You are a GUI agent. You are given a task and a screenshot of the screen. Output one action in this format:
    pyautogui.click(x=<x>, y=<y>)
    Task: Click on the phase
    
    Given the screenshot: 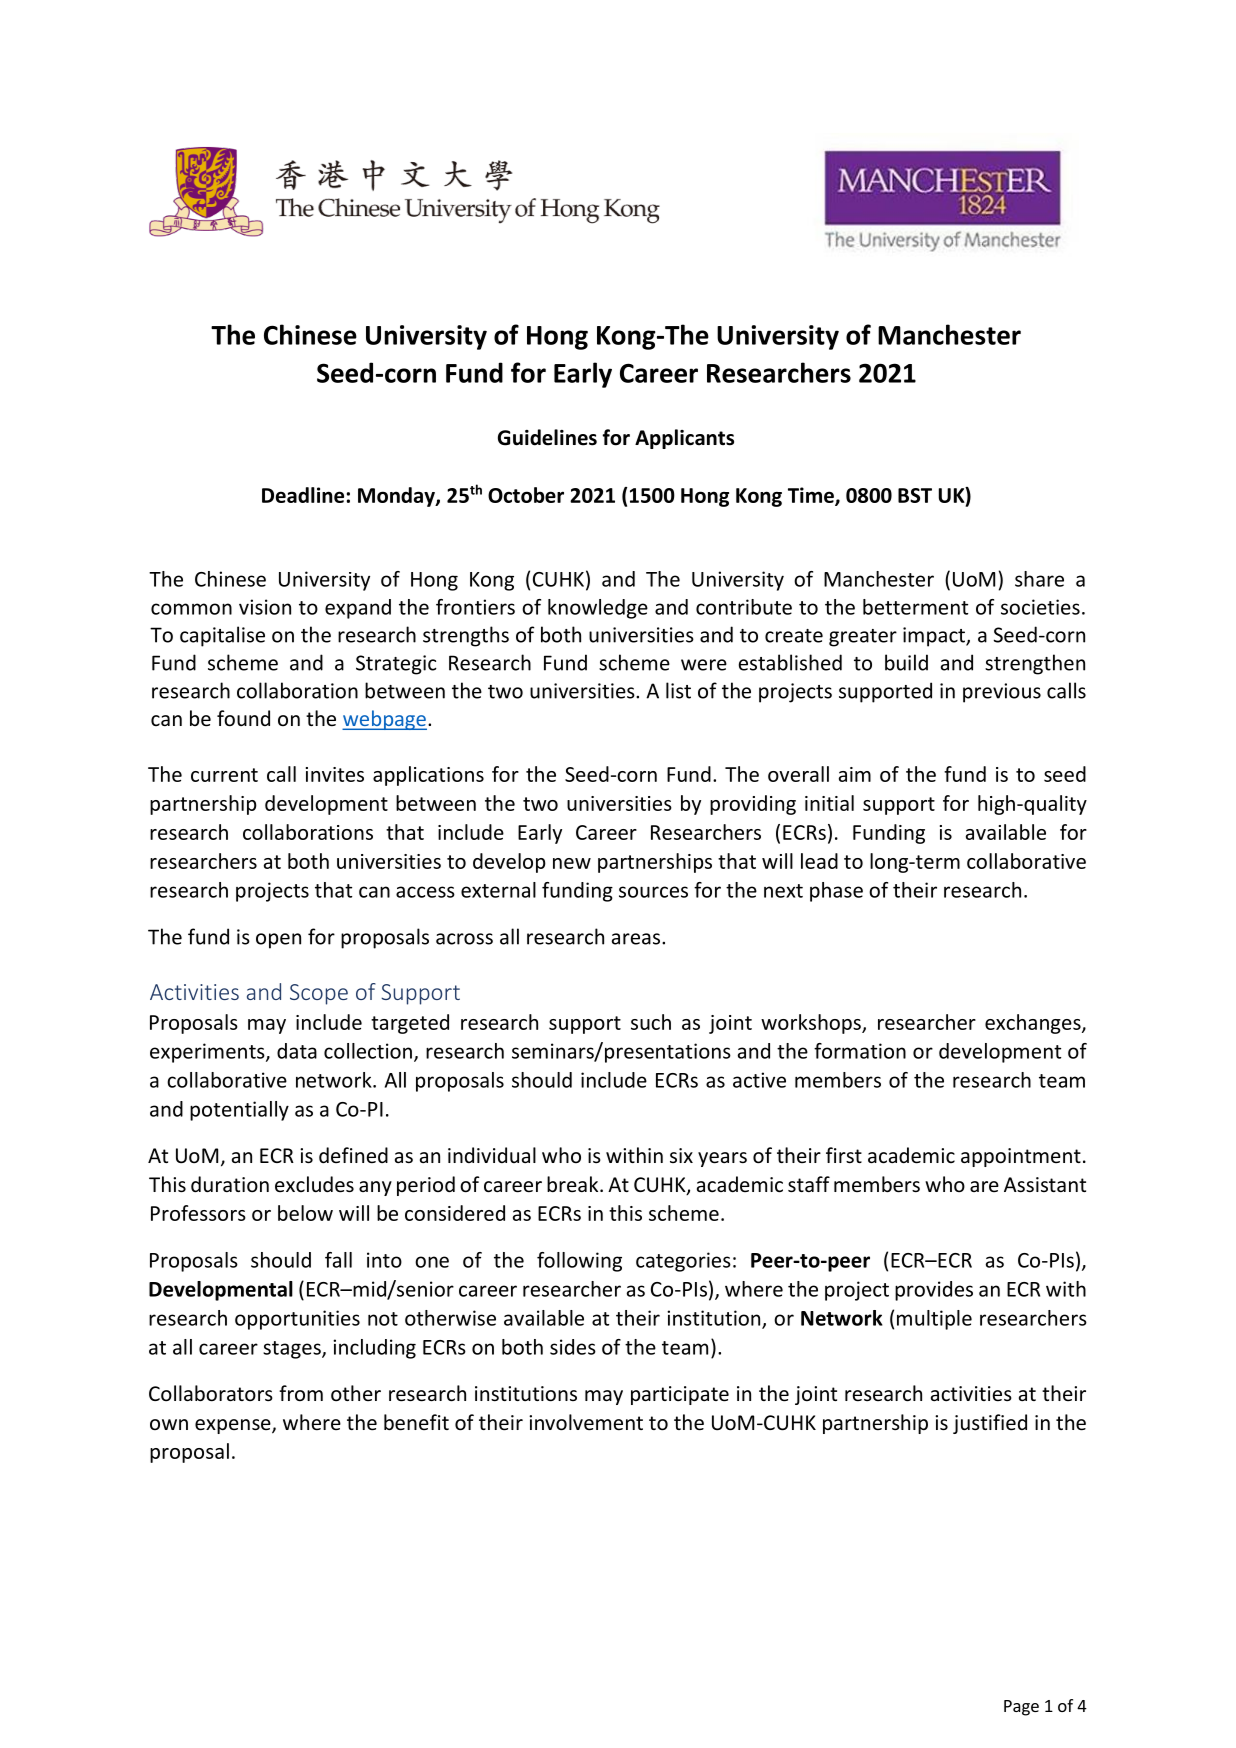 What is the action you would take?
    pyautogui.click(x=836, y=892)
